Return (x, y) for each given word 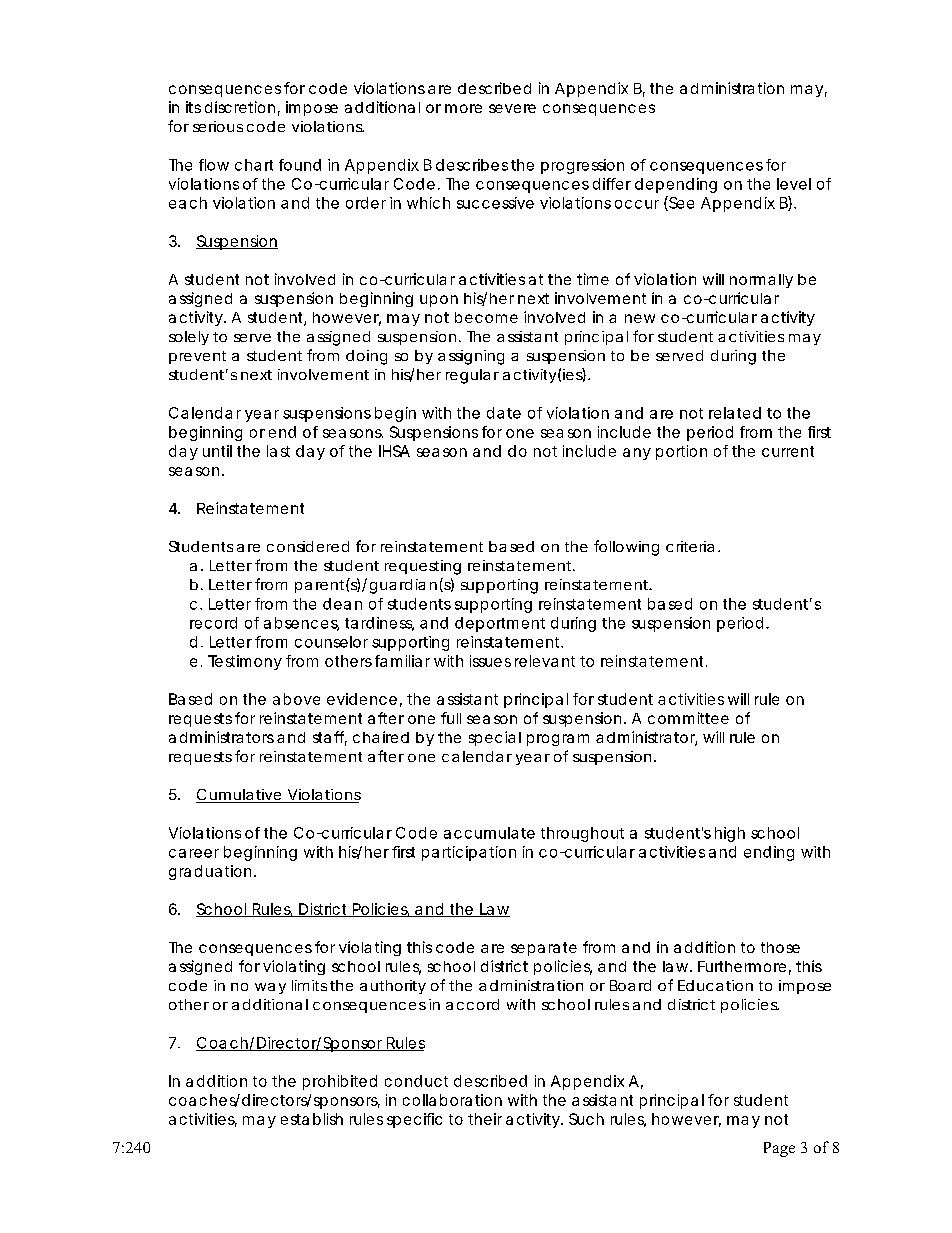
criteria (690, 546)
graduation (212, 872)
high (730, 834)
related (735, 413)
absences (301, 624)
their (485, 1119)
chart (254, 165)
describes (472, 165)
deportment (500, 624)
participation (469, 853)
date (504, 413)
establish (312, 1119)
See (680, 203)
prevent (197, 357)
